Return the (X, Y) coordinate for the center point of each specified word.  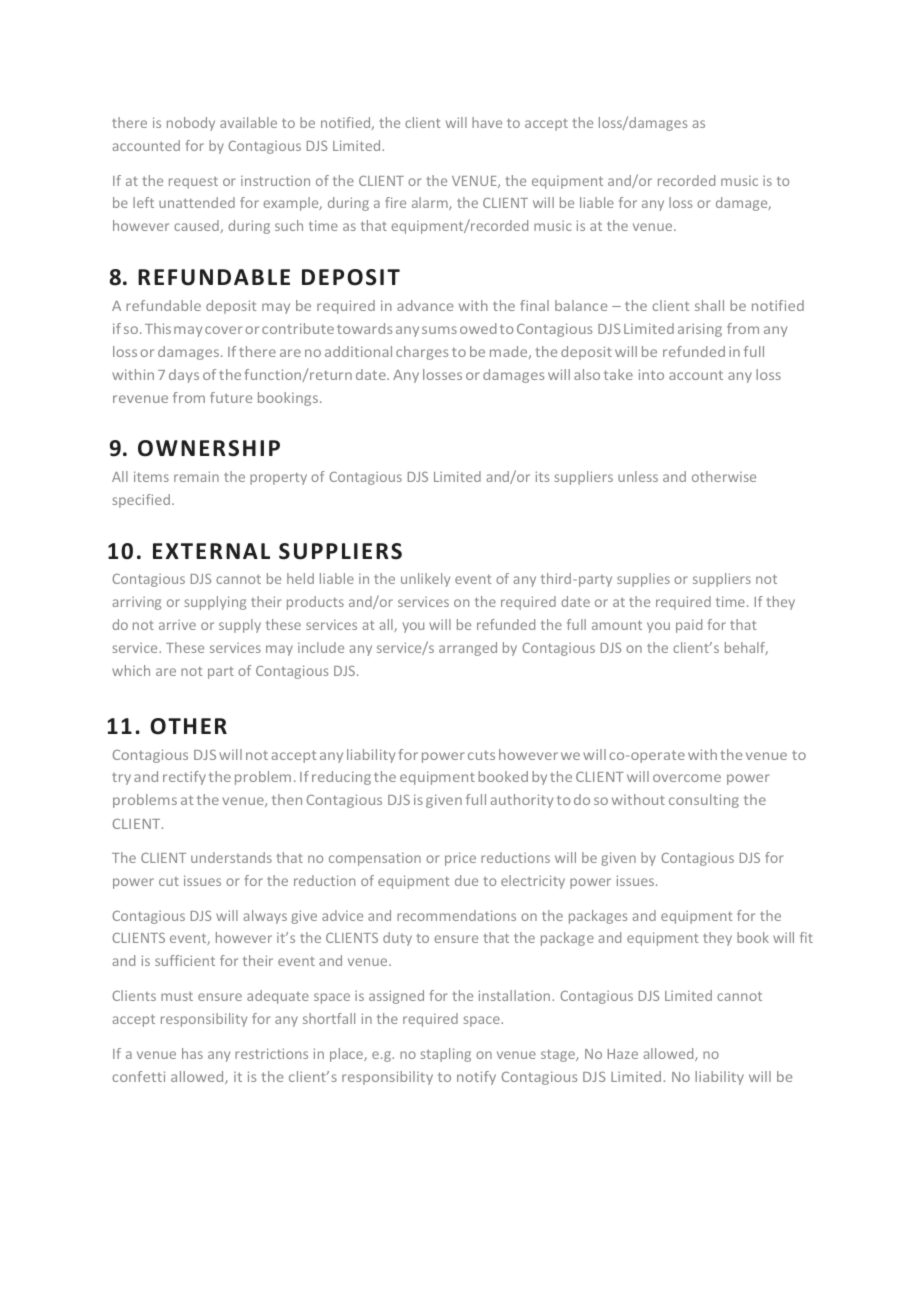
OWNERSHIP (209, 448)
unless (638, 476)
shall (709, 305)
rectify (184, 778)
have (487, 122)
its (542, 476)
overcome (687, 778)
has (192, 1053)
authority (522, 801)
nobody (191, 124)
